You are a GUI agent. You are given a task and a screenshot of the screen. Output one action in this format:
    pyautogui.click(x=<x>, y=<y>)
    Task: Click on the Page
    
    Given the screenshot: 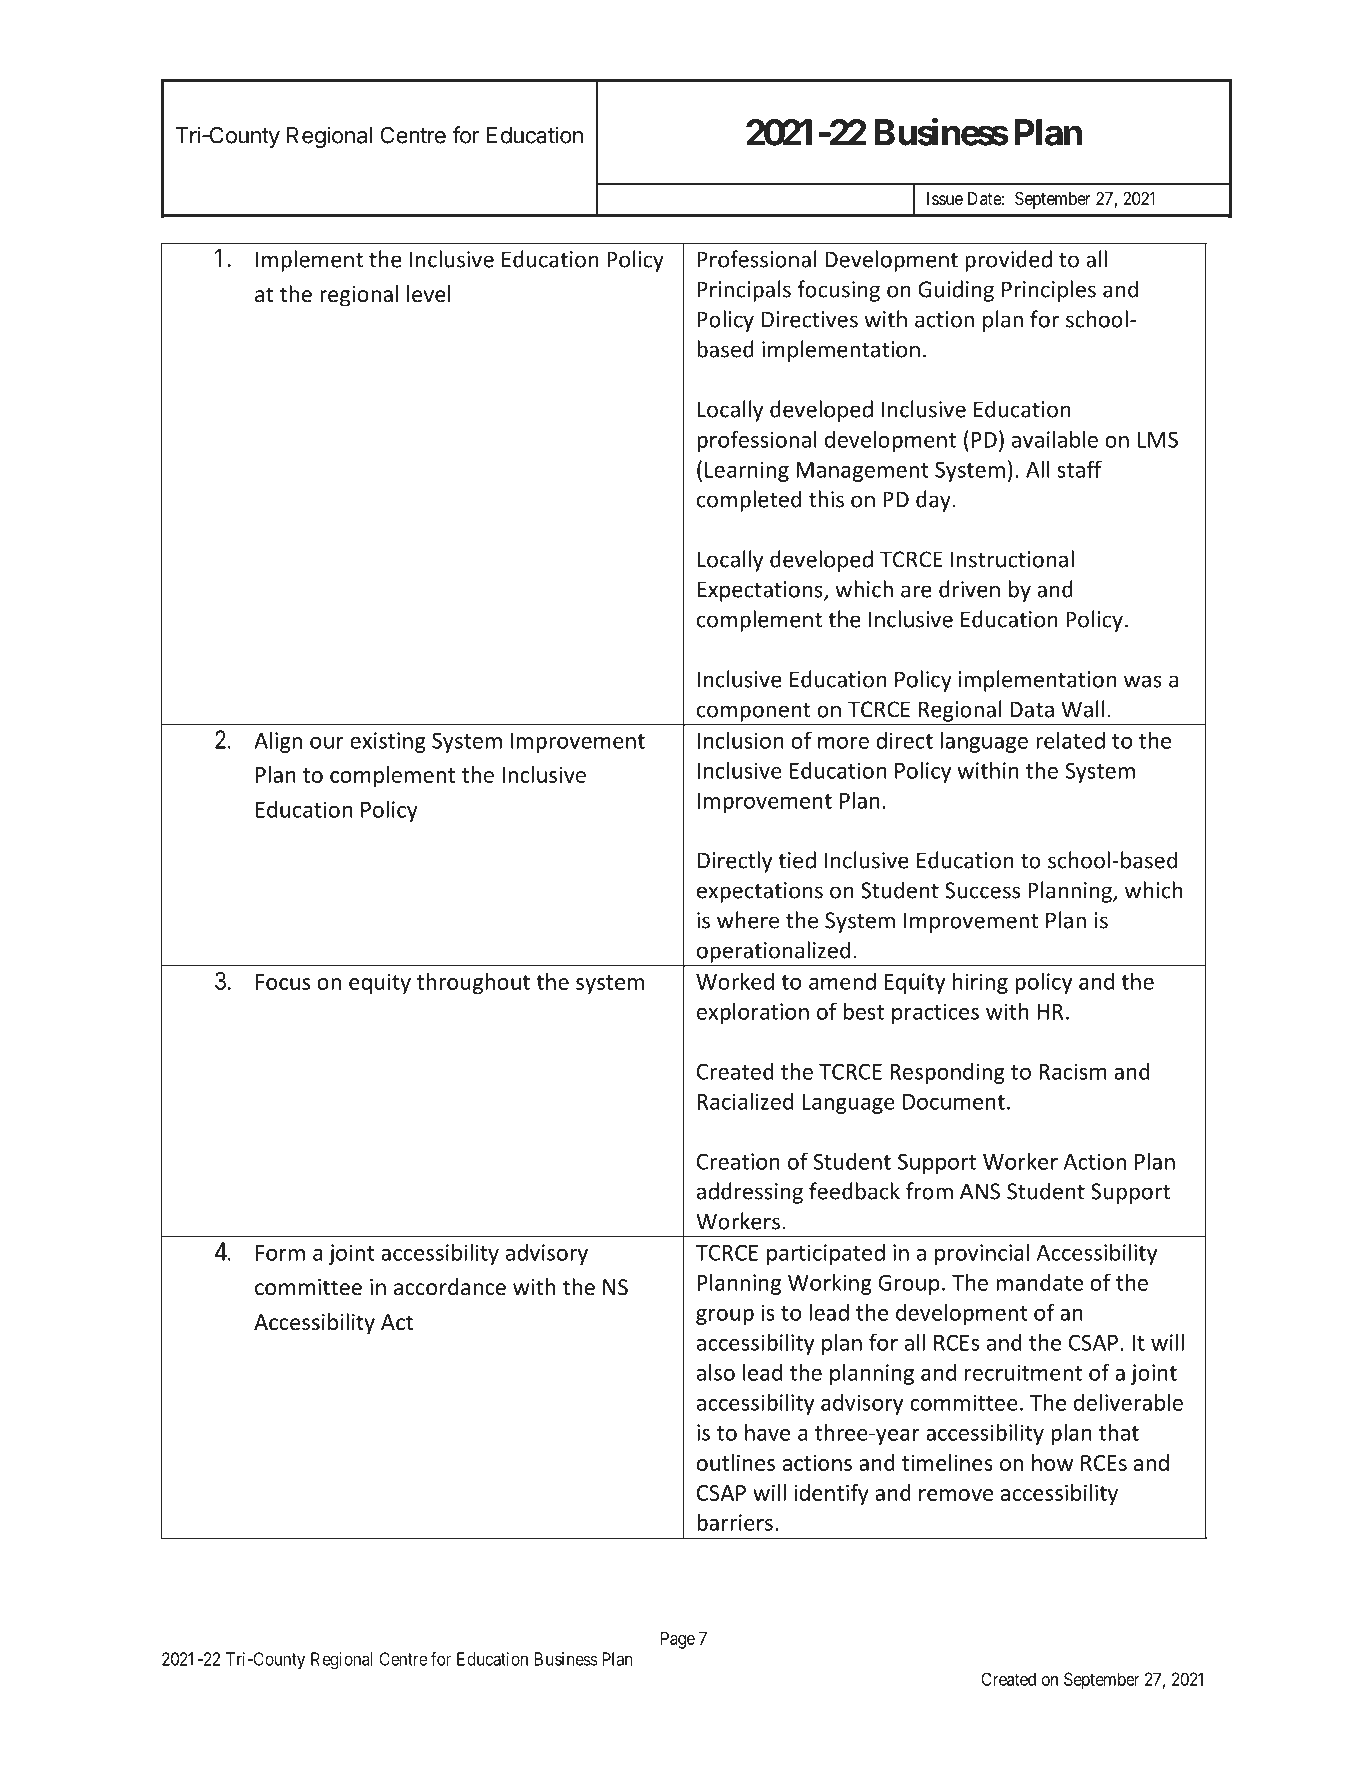 What is the action you would take?
    pyautogui.click(x=678, y=1640)
